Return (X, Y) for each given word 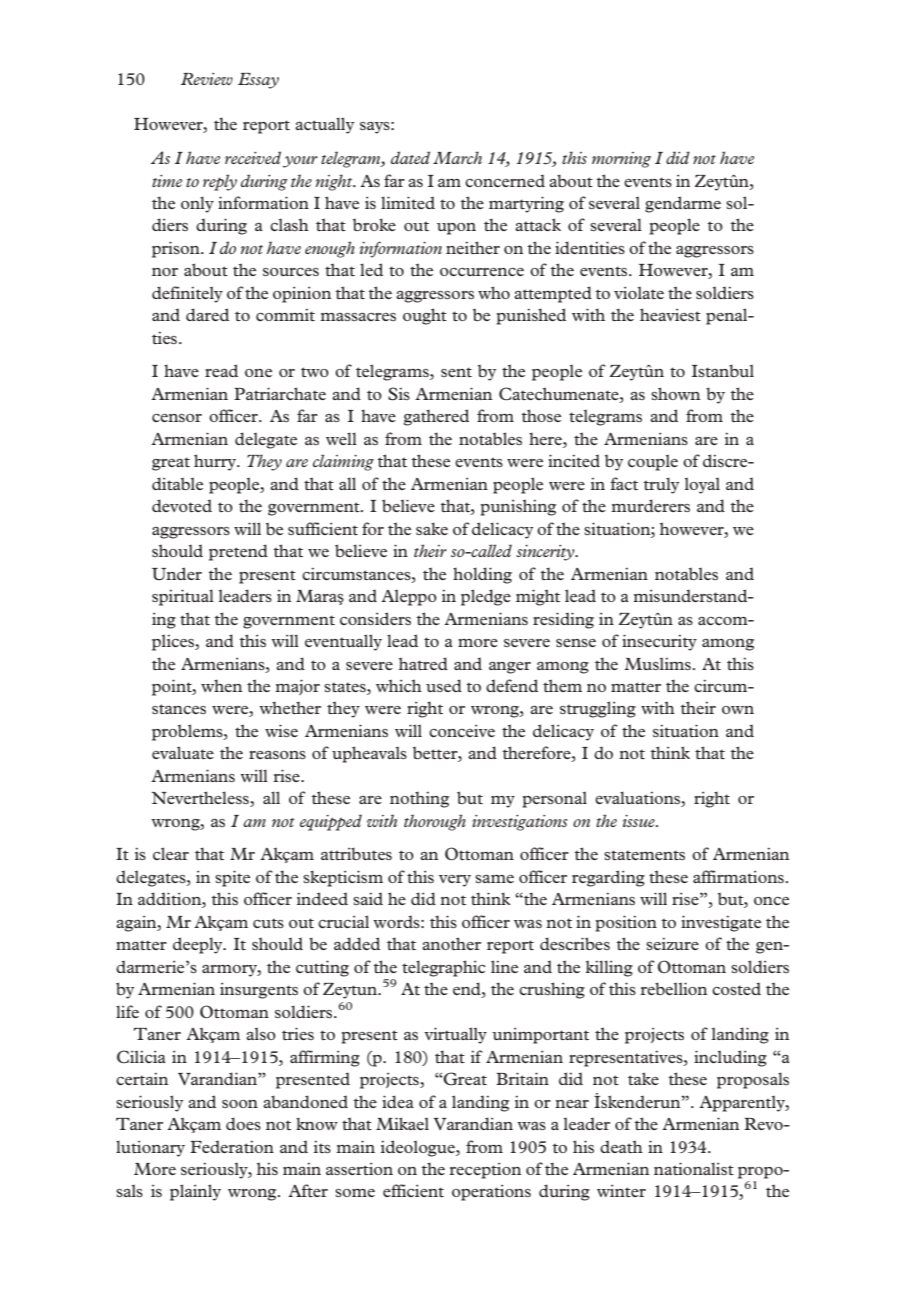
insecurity (659, 642)
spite (232, 878)
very (455, 881)
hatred (423, 663)
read (221, 370)
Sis (399, 394)
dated (410, 157)
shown (675, 393)
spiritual (183, 597)
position (626, 923)
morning (621, 160)
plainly (195, 1192)
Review (207, 79)
